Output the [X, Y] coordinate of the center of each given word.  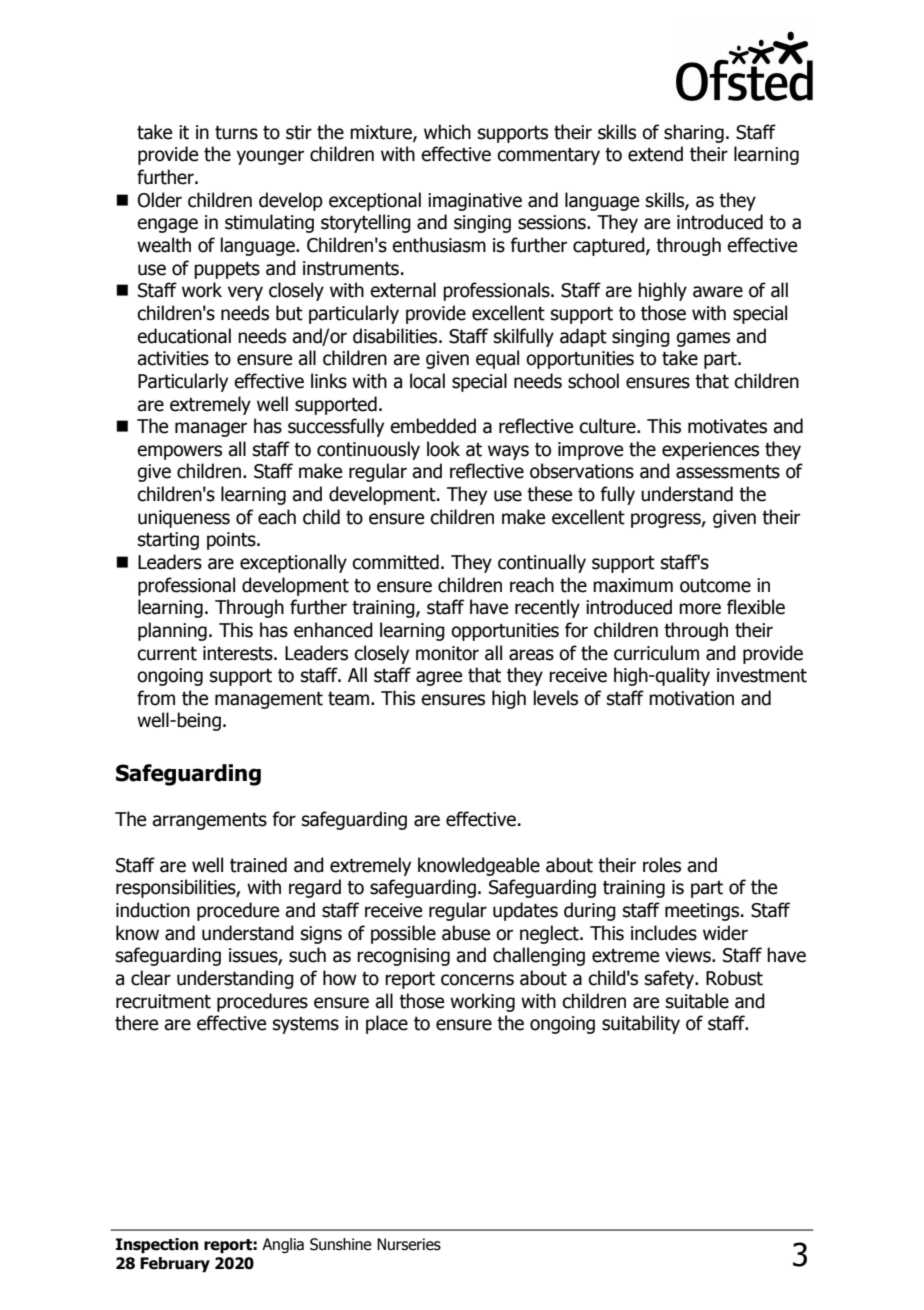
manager [211, 429]
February [175, 1265]
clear [151, 978]
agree [439, 678]
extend [655, 154]
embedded [433, 426]
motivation [691, 698]
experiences [710, 451]
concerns [477, 980]
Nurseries [409, 1244]
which [447, 132]
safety [671, 979]
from [156, 698]
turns [236, 132]
